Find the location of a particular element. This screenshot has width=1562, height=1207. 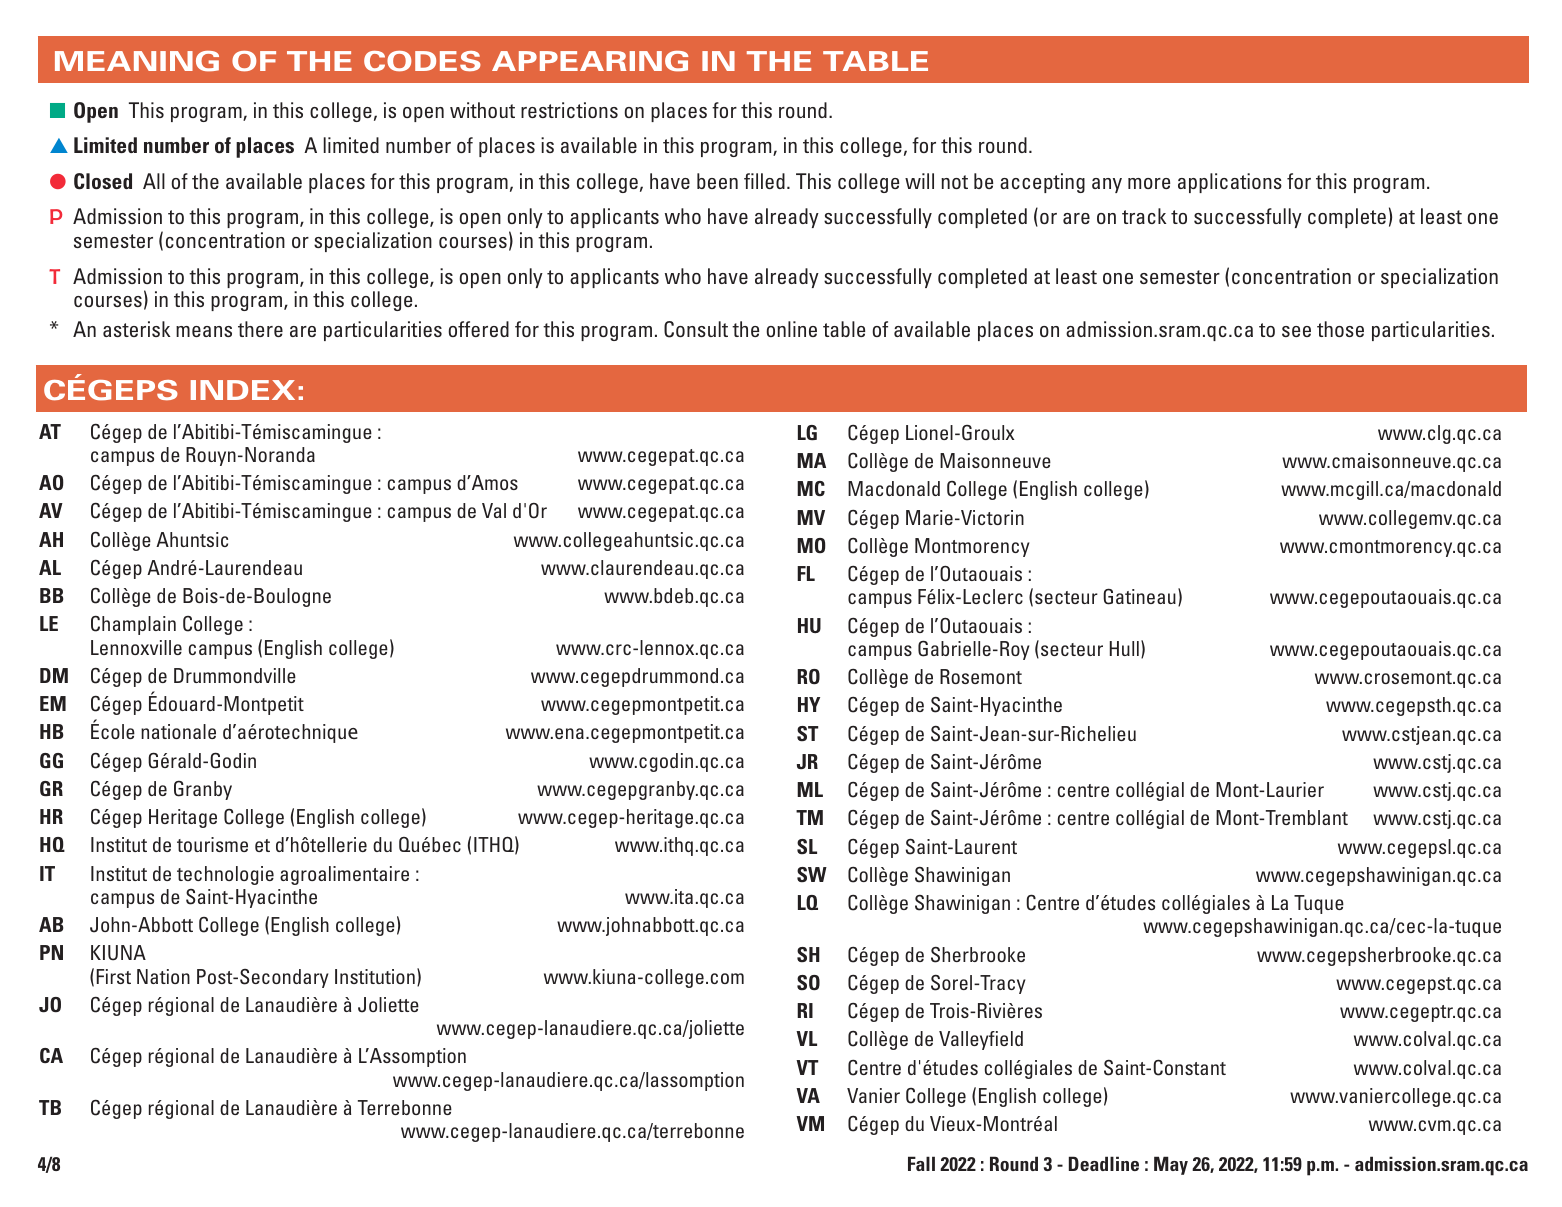

INDEX is located at coordinates (243, 390).
